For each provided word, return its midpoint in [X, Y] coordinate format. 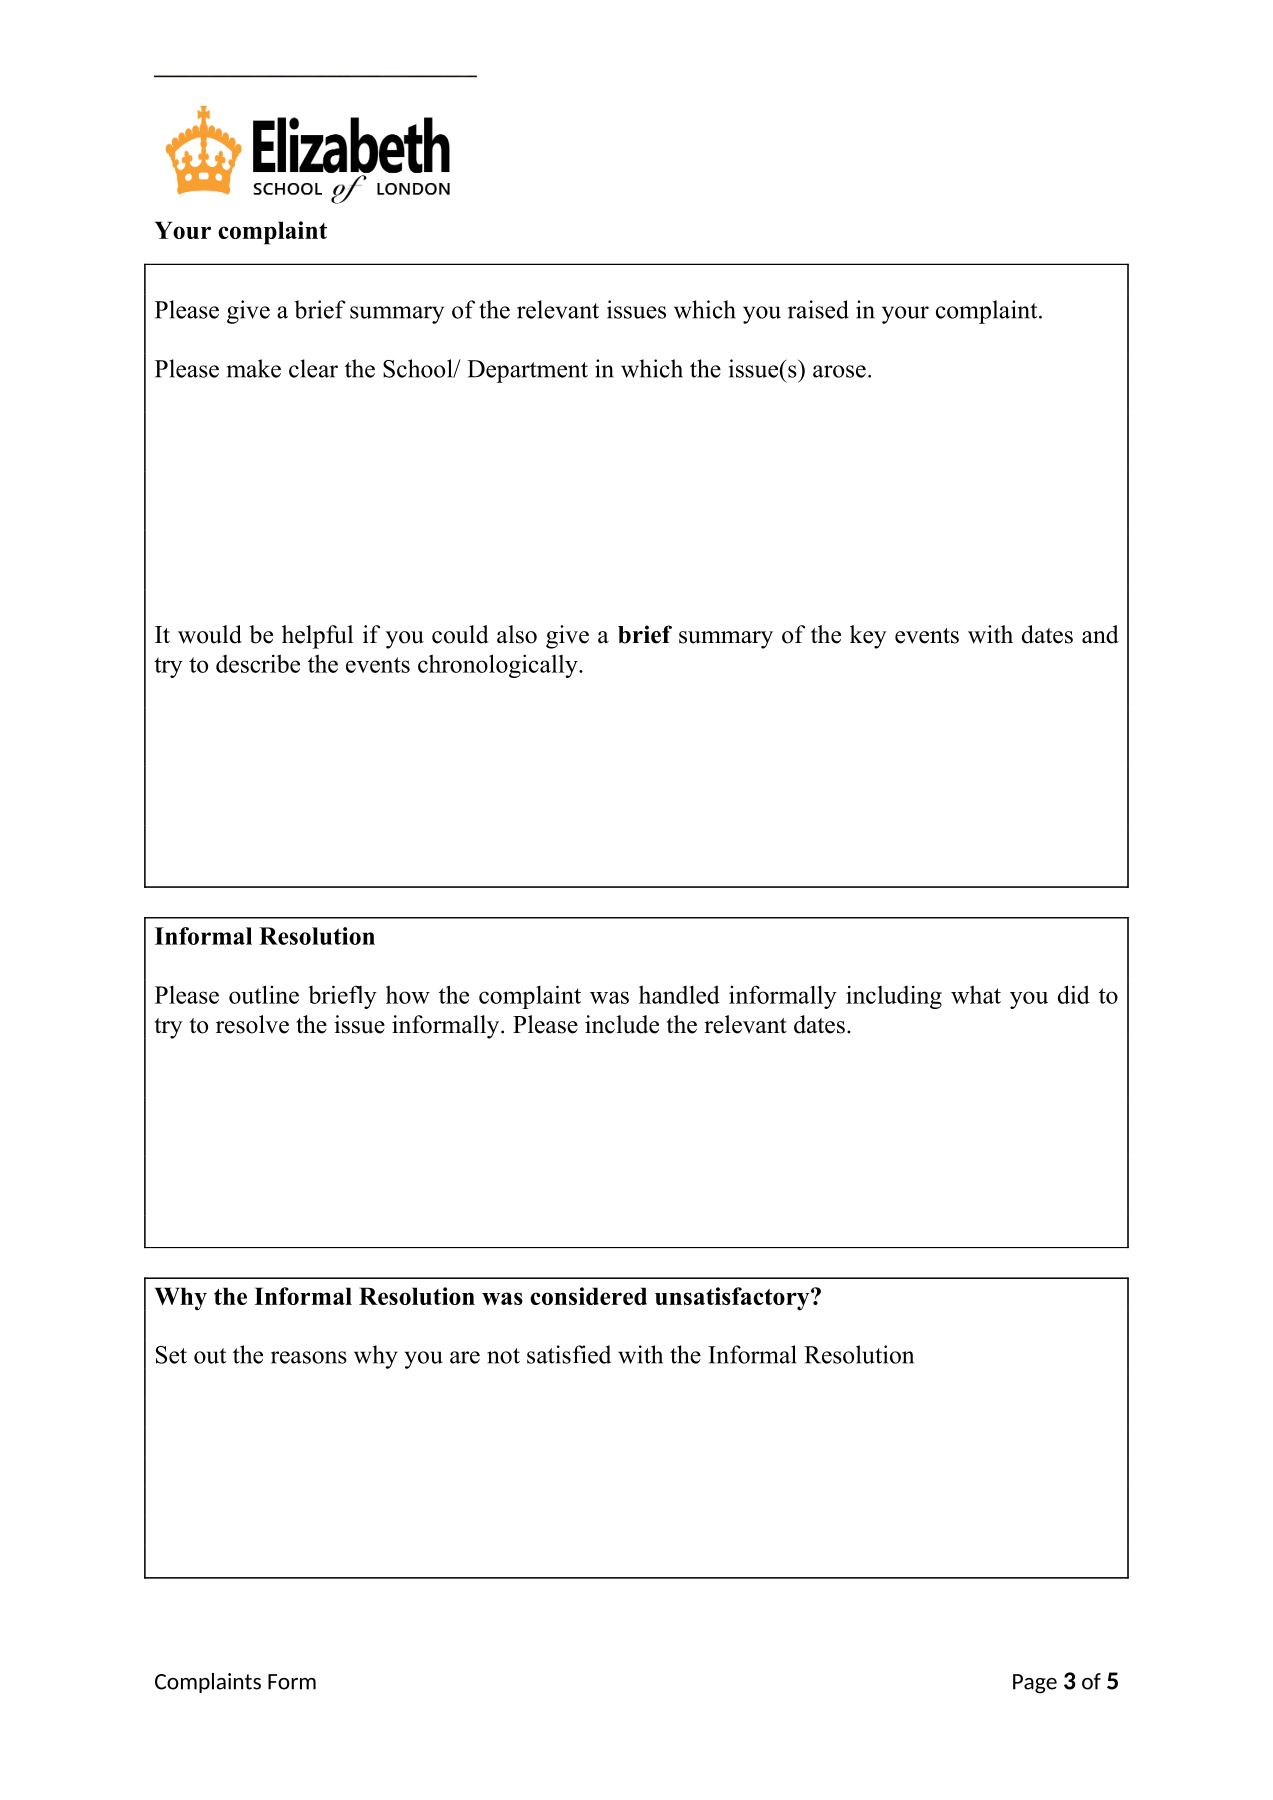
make [254, 368]
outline [264, 994]
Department [527, 371]
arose [839, 371]
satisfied [569, 1354]
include [622, 1024]
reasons [309, 1357]
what [976, 994]
